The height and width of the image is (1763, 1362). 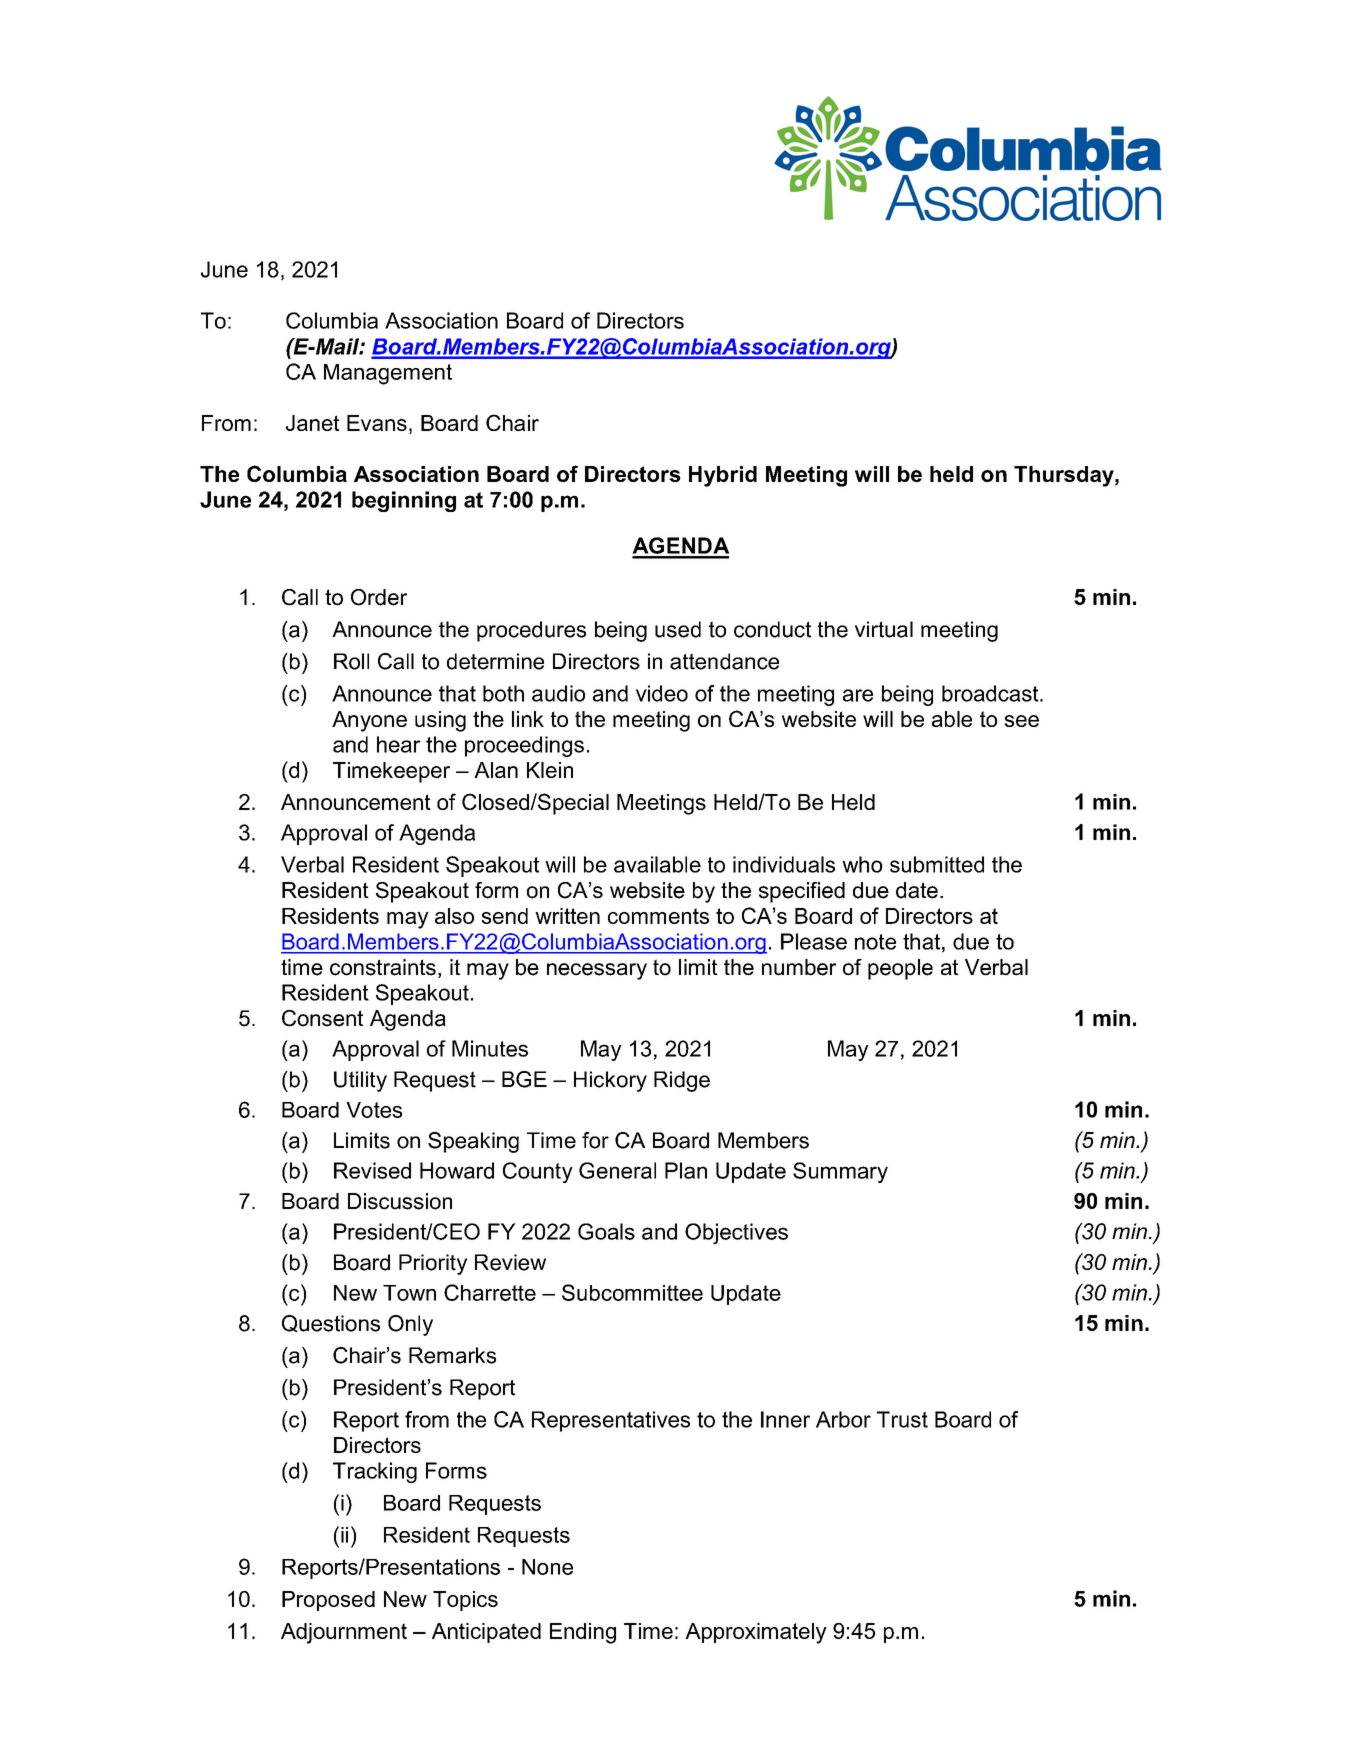 What do you see at coordinates (583, 1633) in the image?
I see `Ending` at bounding box center [583, 1633].
